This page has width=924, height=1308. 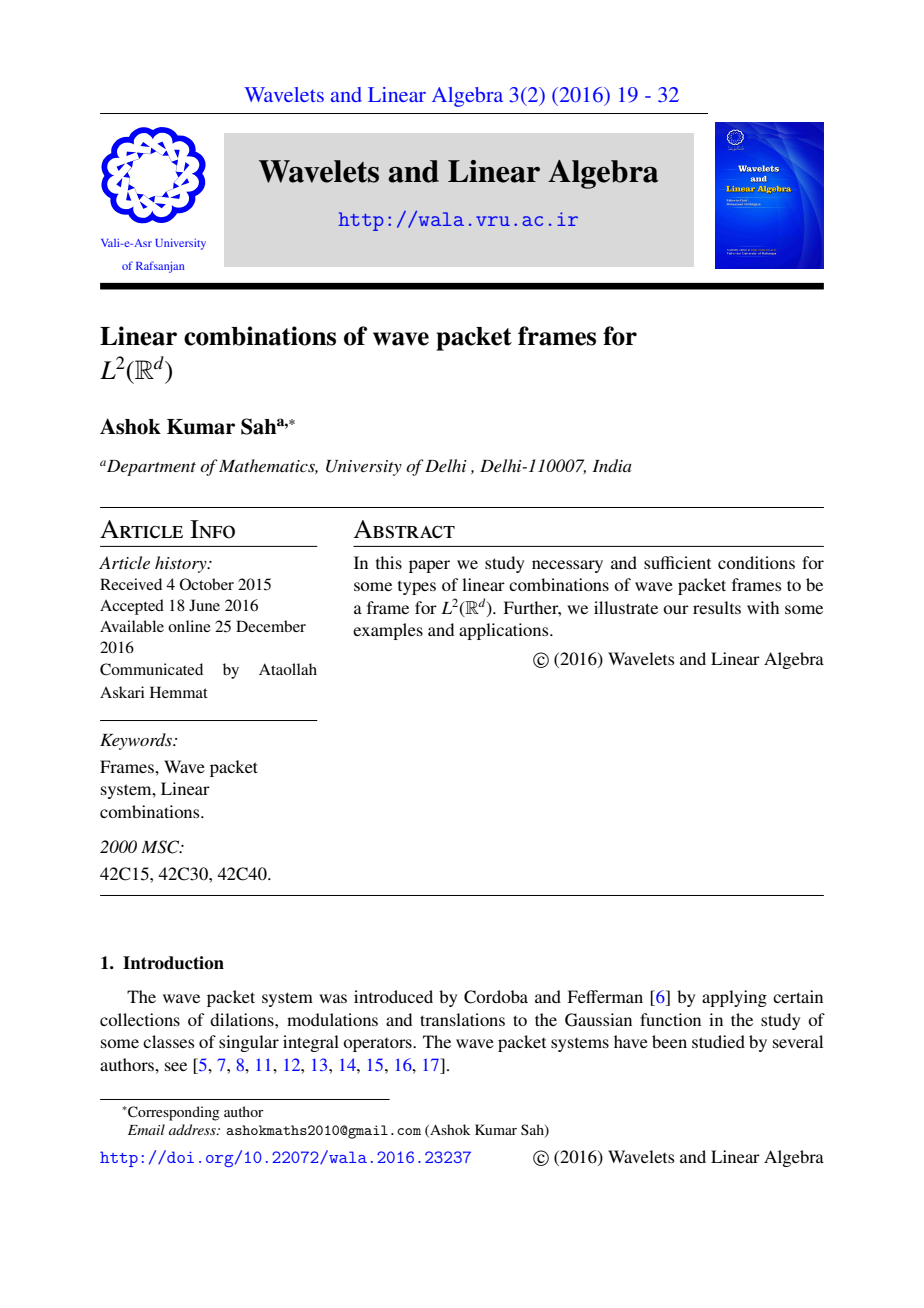 I want to click on our, so click(x=676, y=609).
